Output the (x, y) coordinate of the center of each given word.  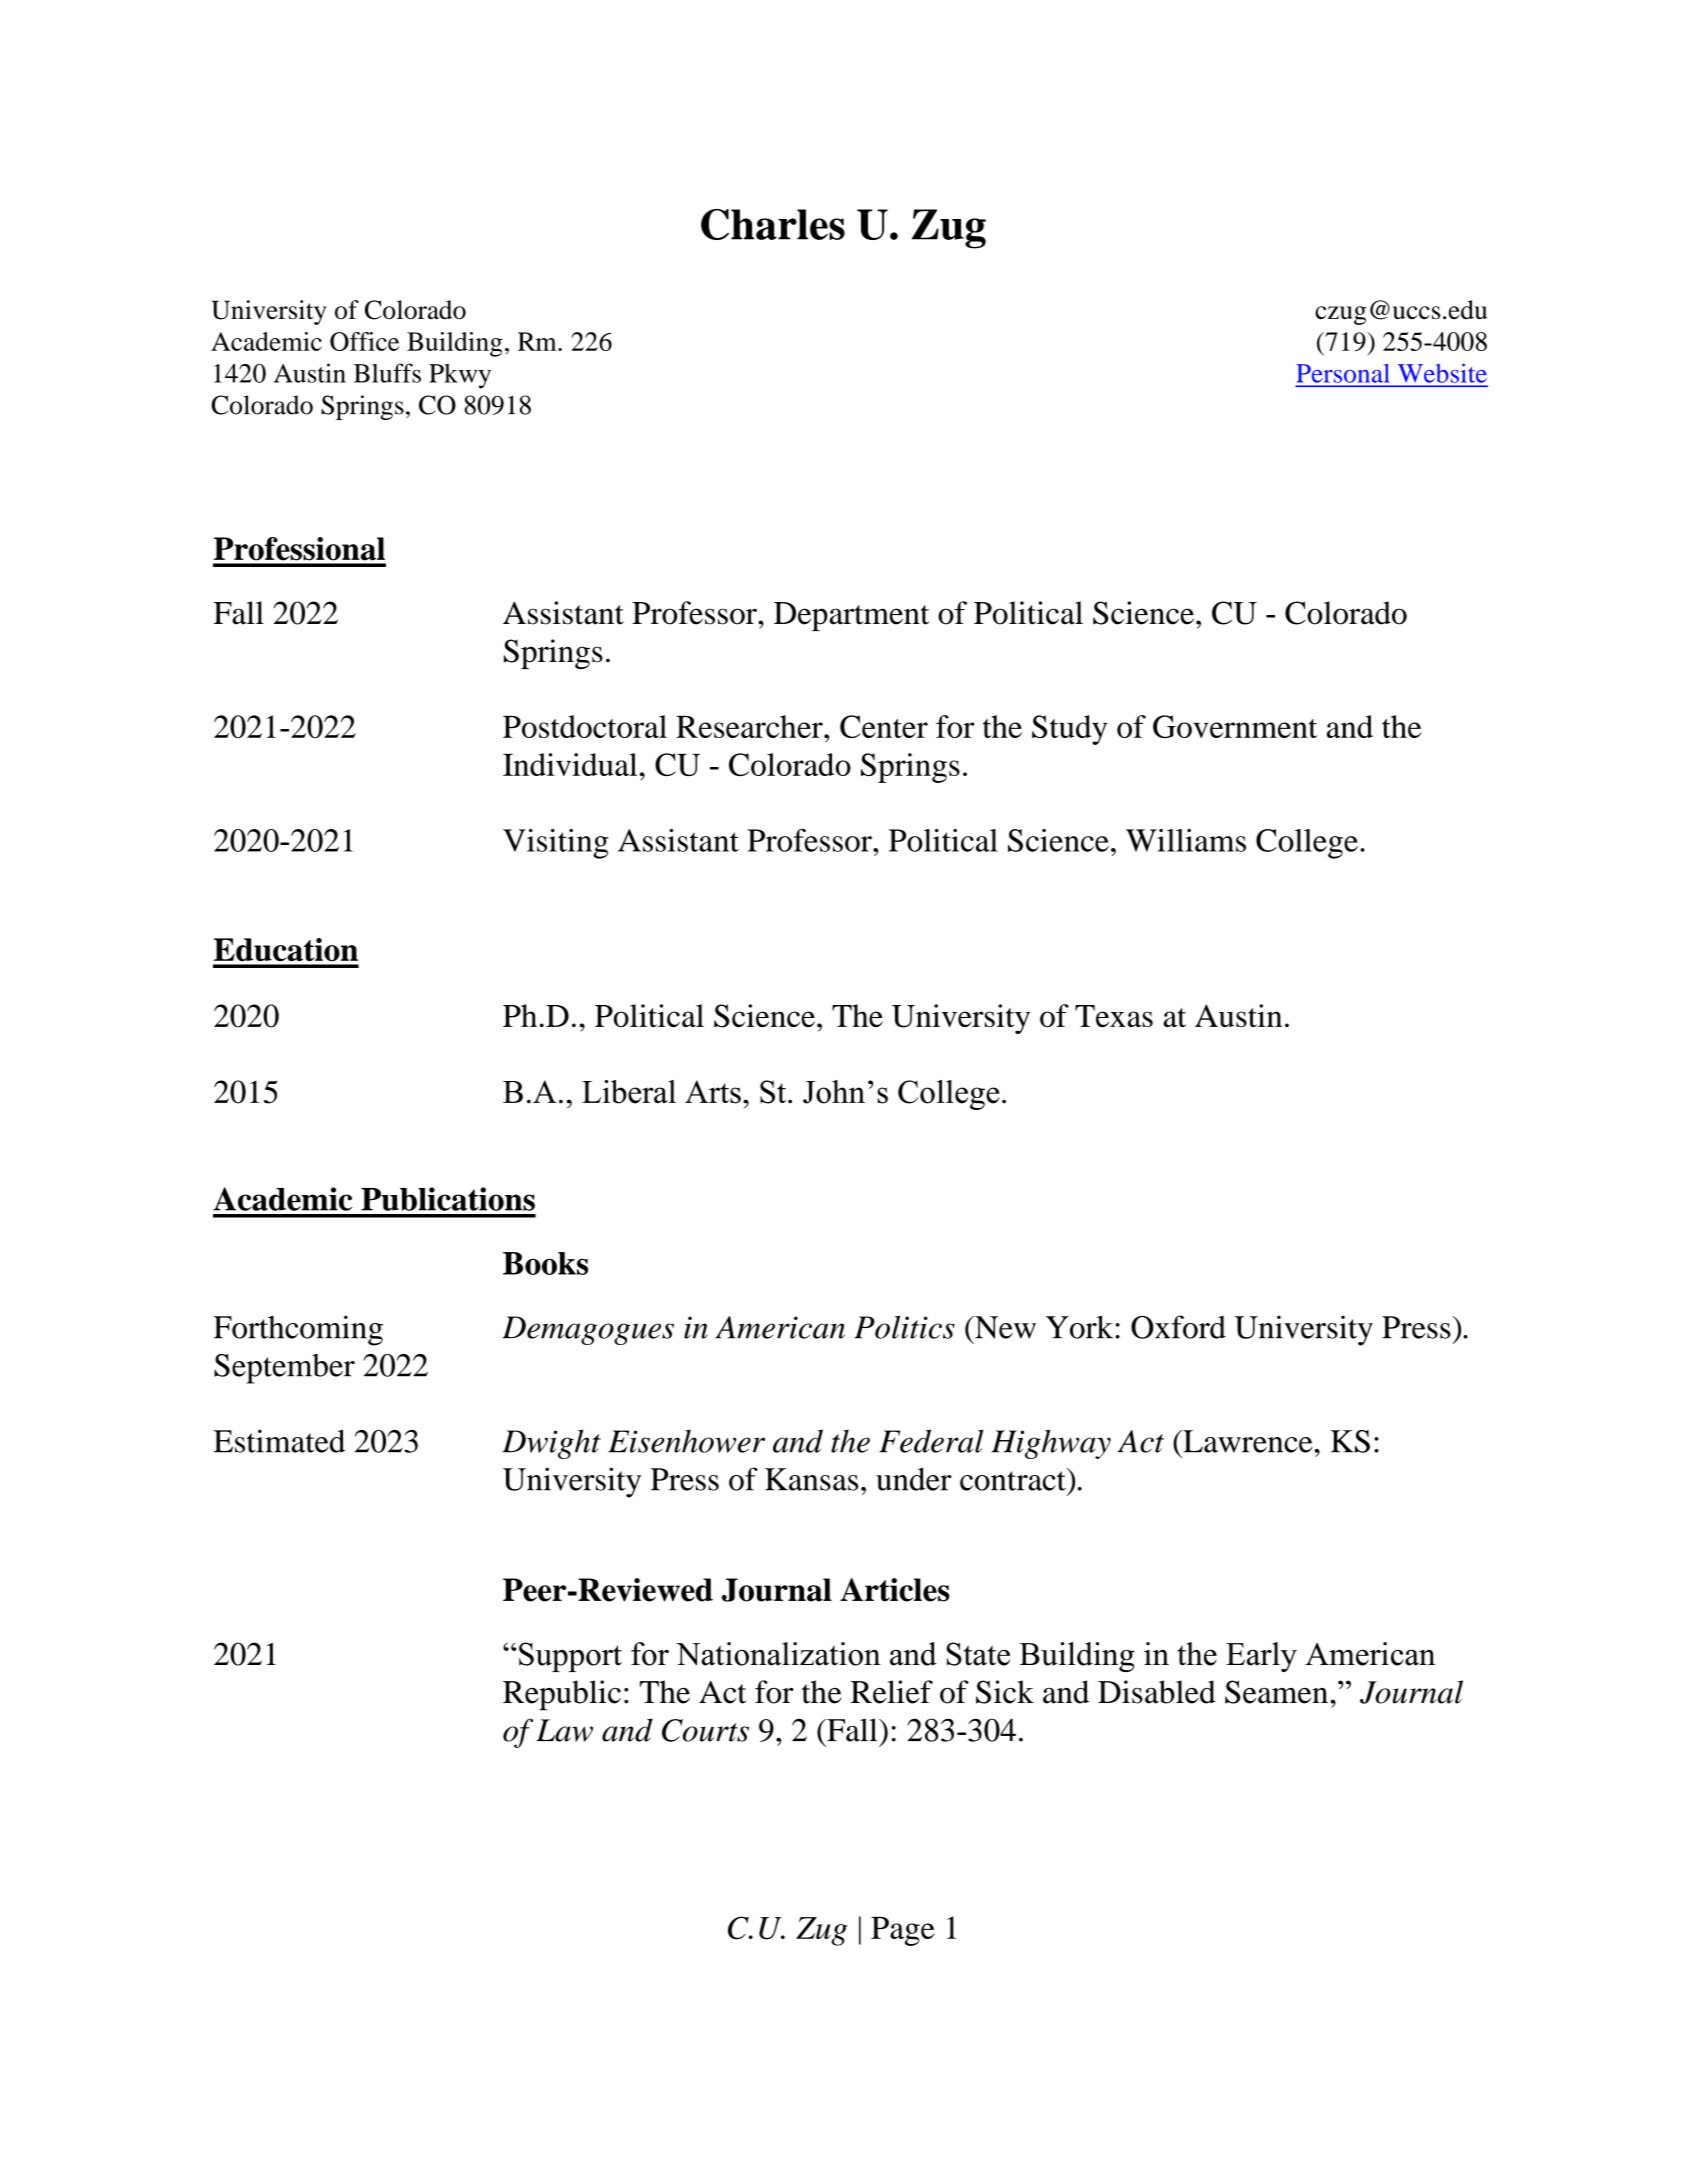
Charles (773, 224)
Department (851, 616)
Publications (448, 1199)
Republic (562, 1695)
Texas (1114, 1016)
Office (364, 341)
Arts (713, 1092)
